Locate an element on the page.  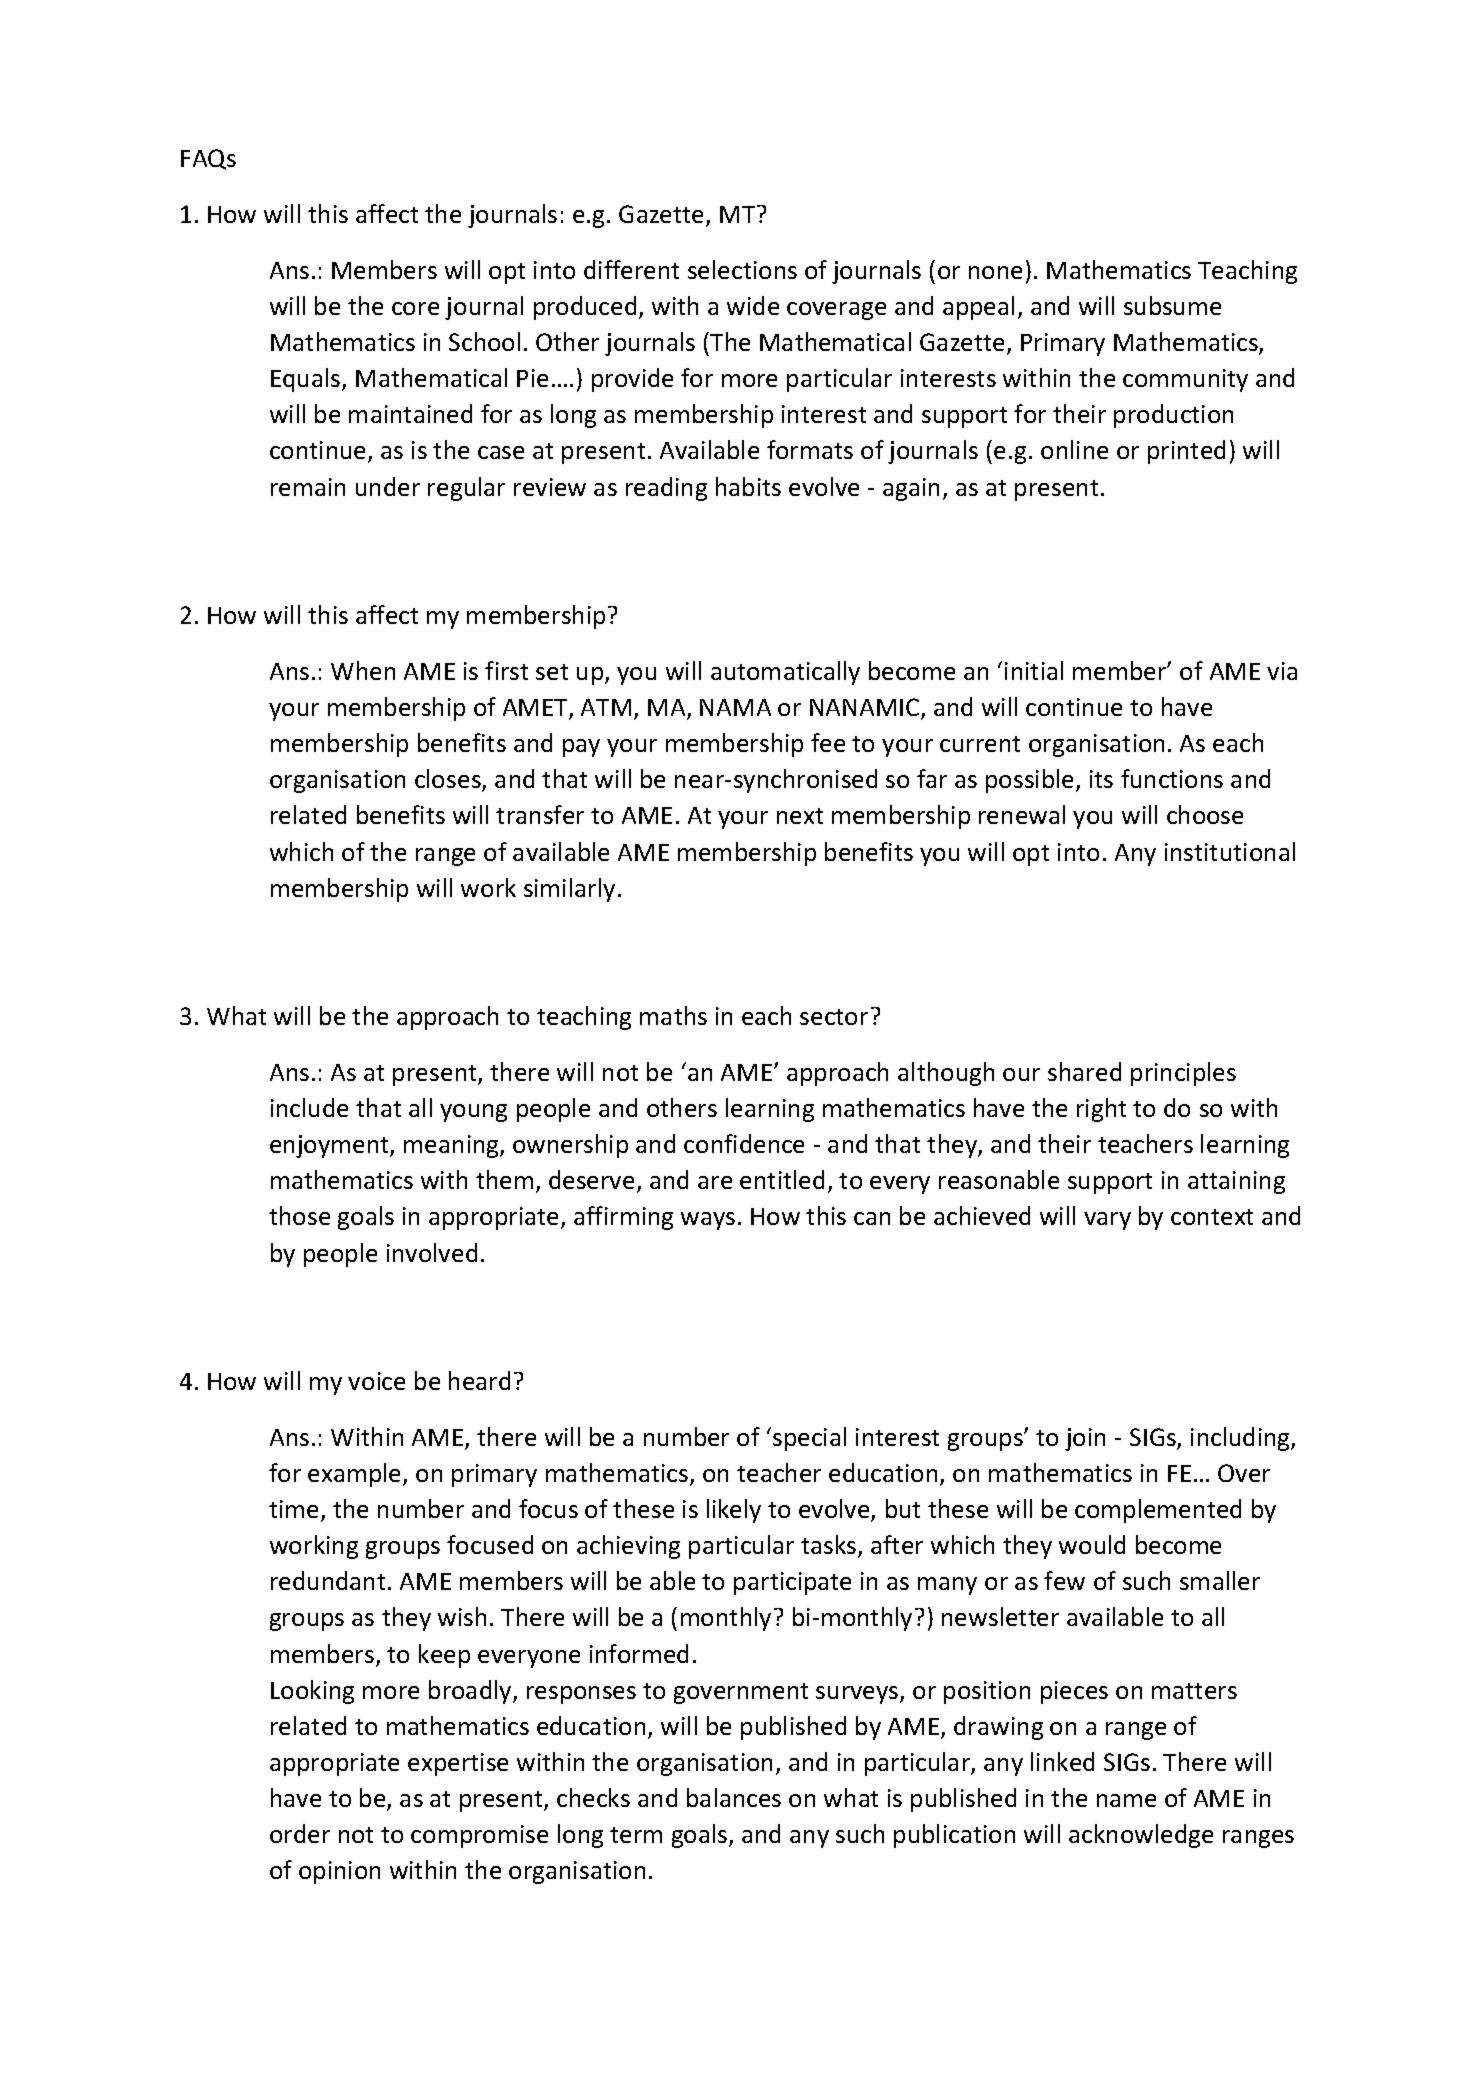
subsume is located at coordinates (1172, 305).
